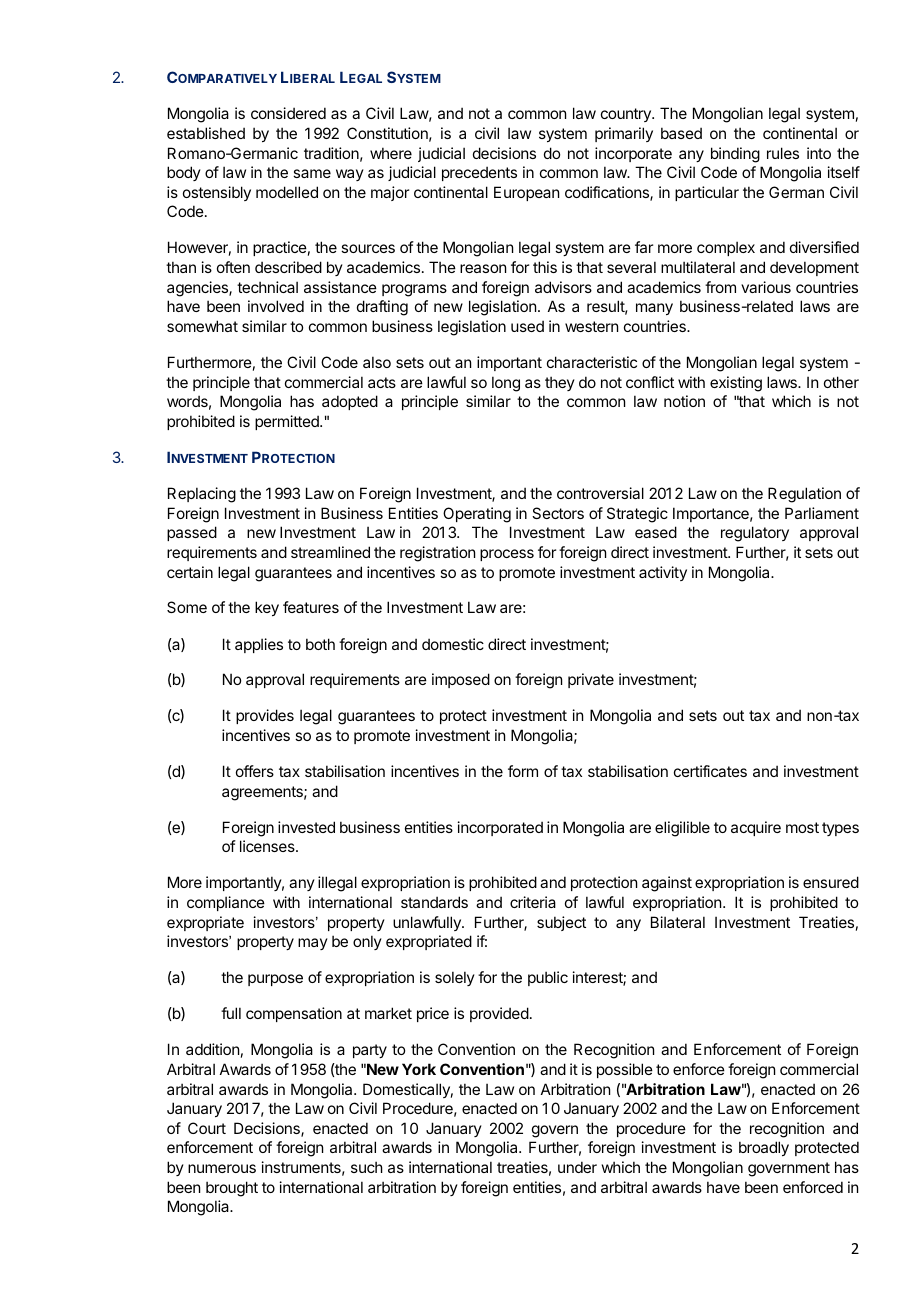  What do you see at coordinates (479, 173) in the document?
I see `precedents` at bounding box center [479, 173].
